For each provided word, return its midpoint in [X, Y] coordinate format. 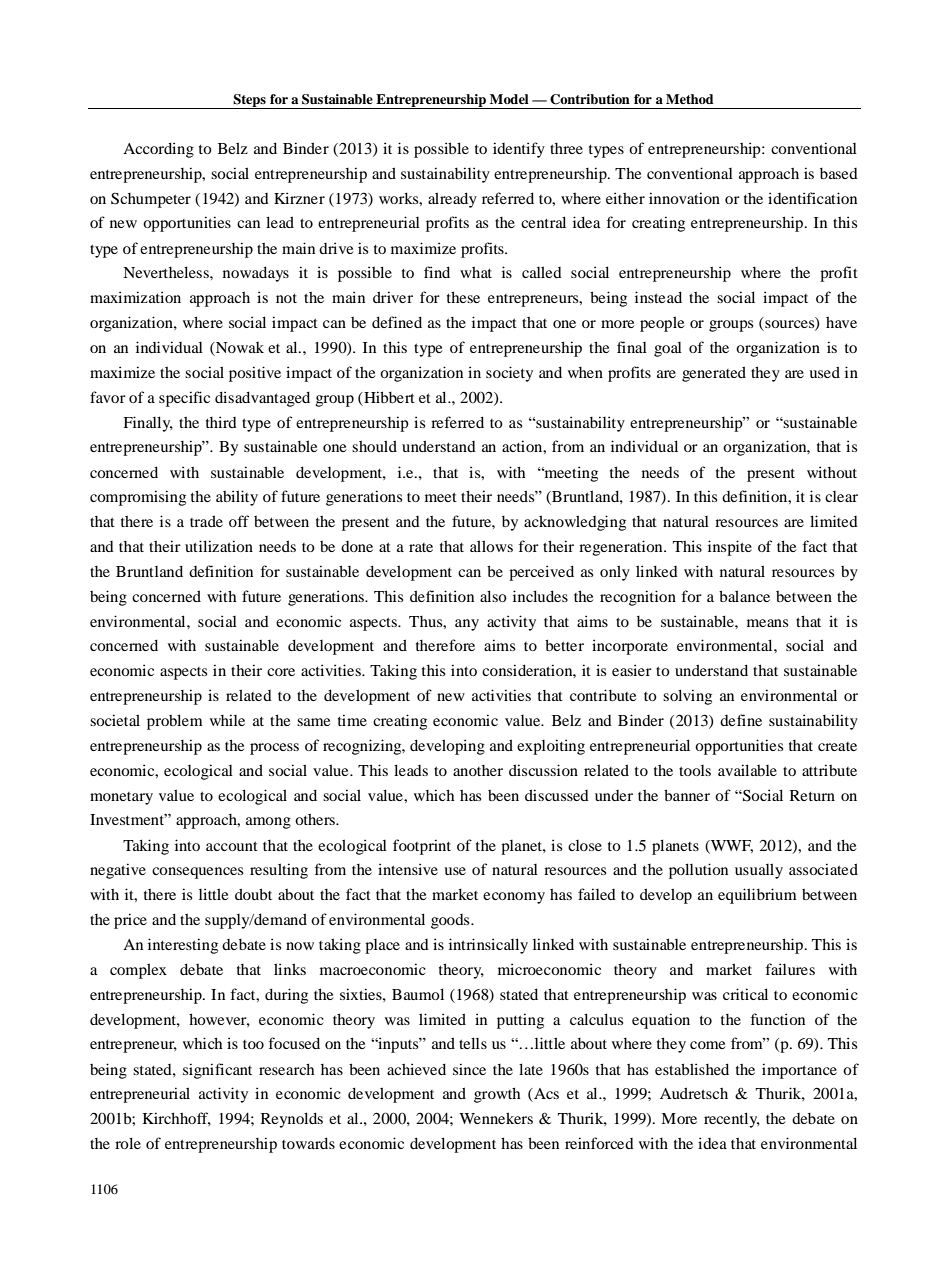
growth [497, 1095]
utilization [219, 546]
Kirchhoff [177, 1119]
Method [690, 99]
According [158, 150]
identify [519, 150]
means [767, 623]
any [467, 625]
